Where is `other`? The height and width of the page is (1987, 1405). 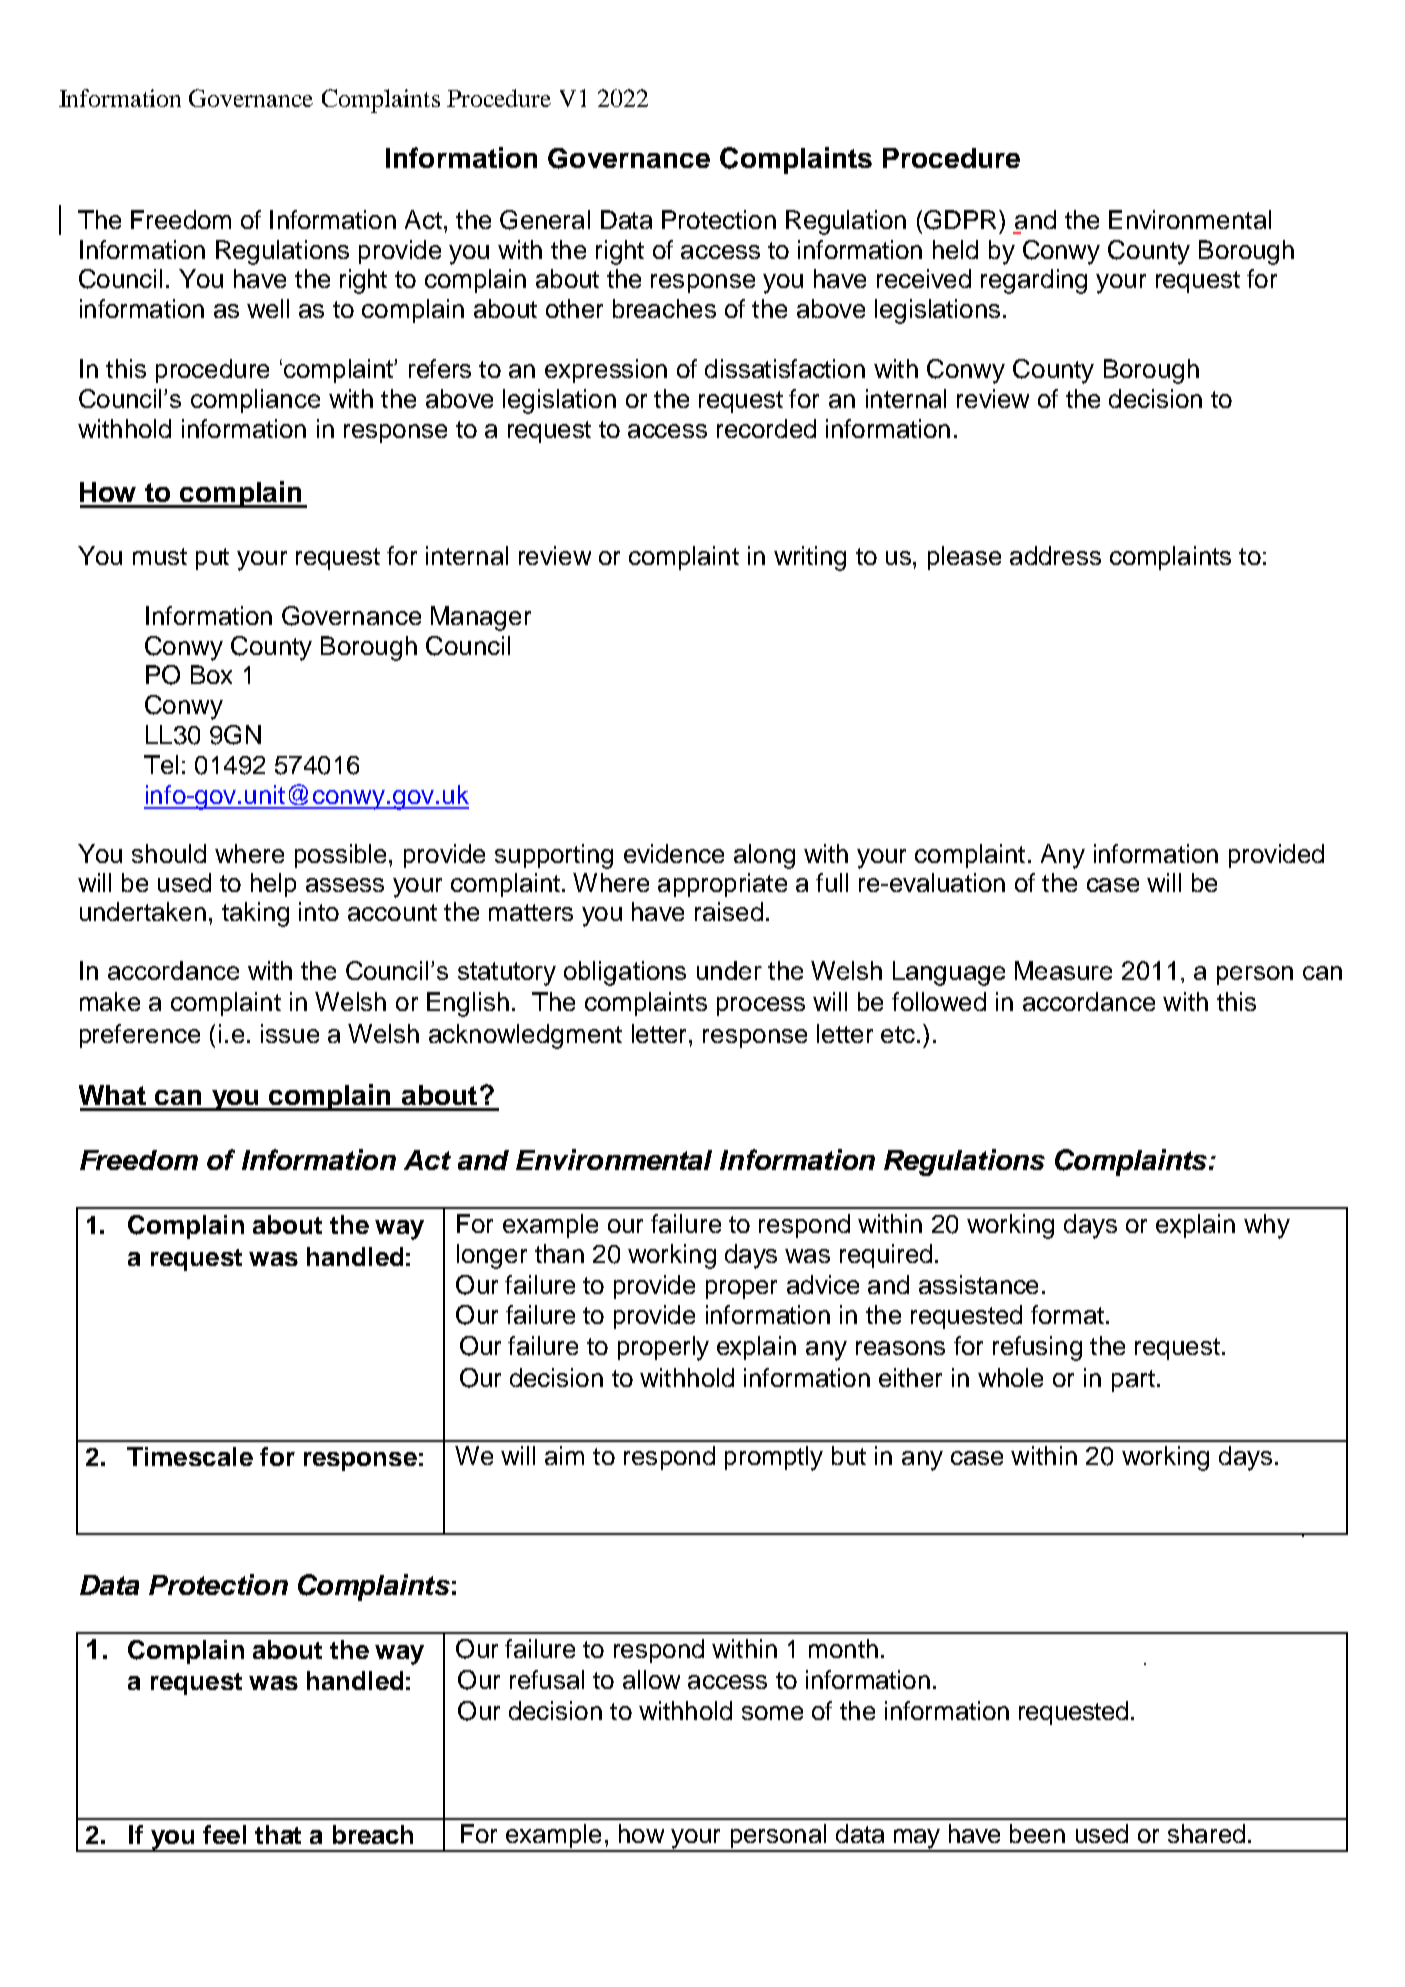 other is located at coordinates (574, 308).
